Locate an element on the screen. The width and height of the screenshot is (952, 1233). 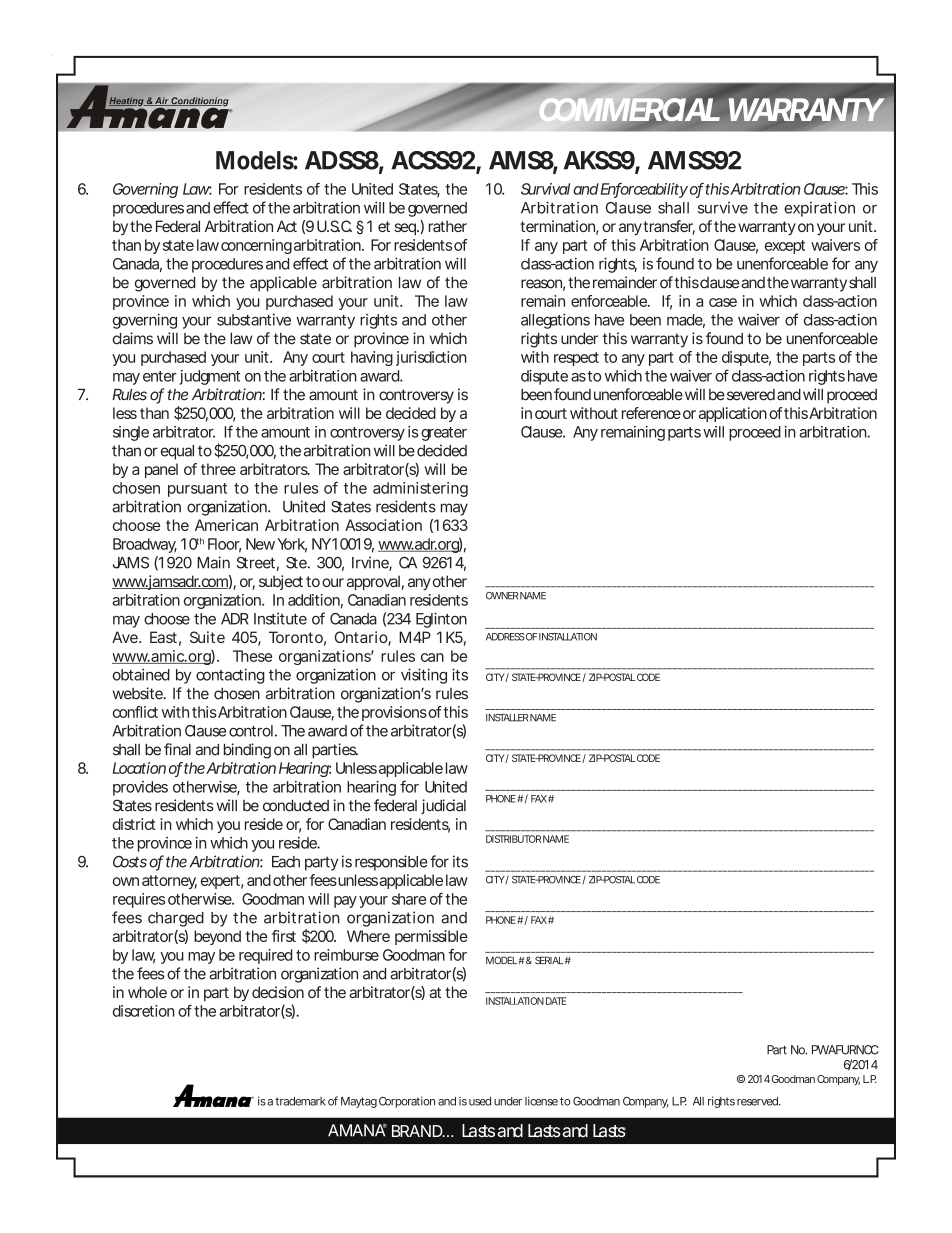
greater is located at coordinates (444, 434).
